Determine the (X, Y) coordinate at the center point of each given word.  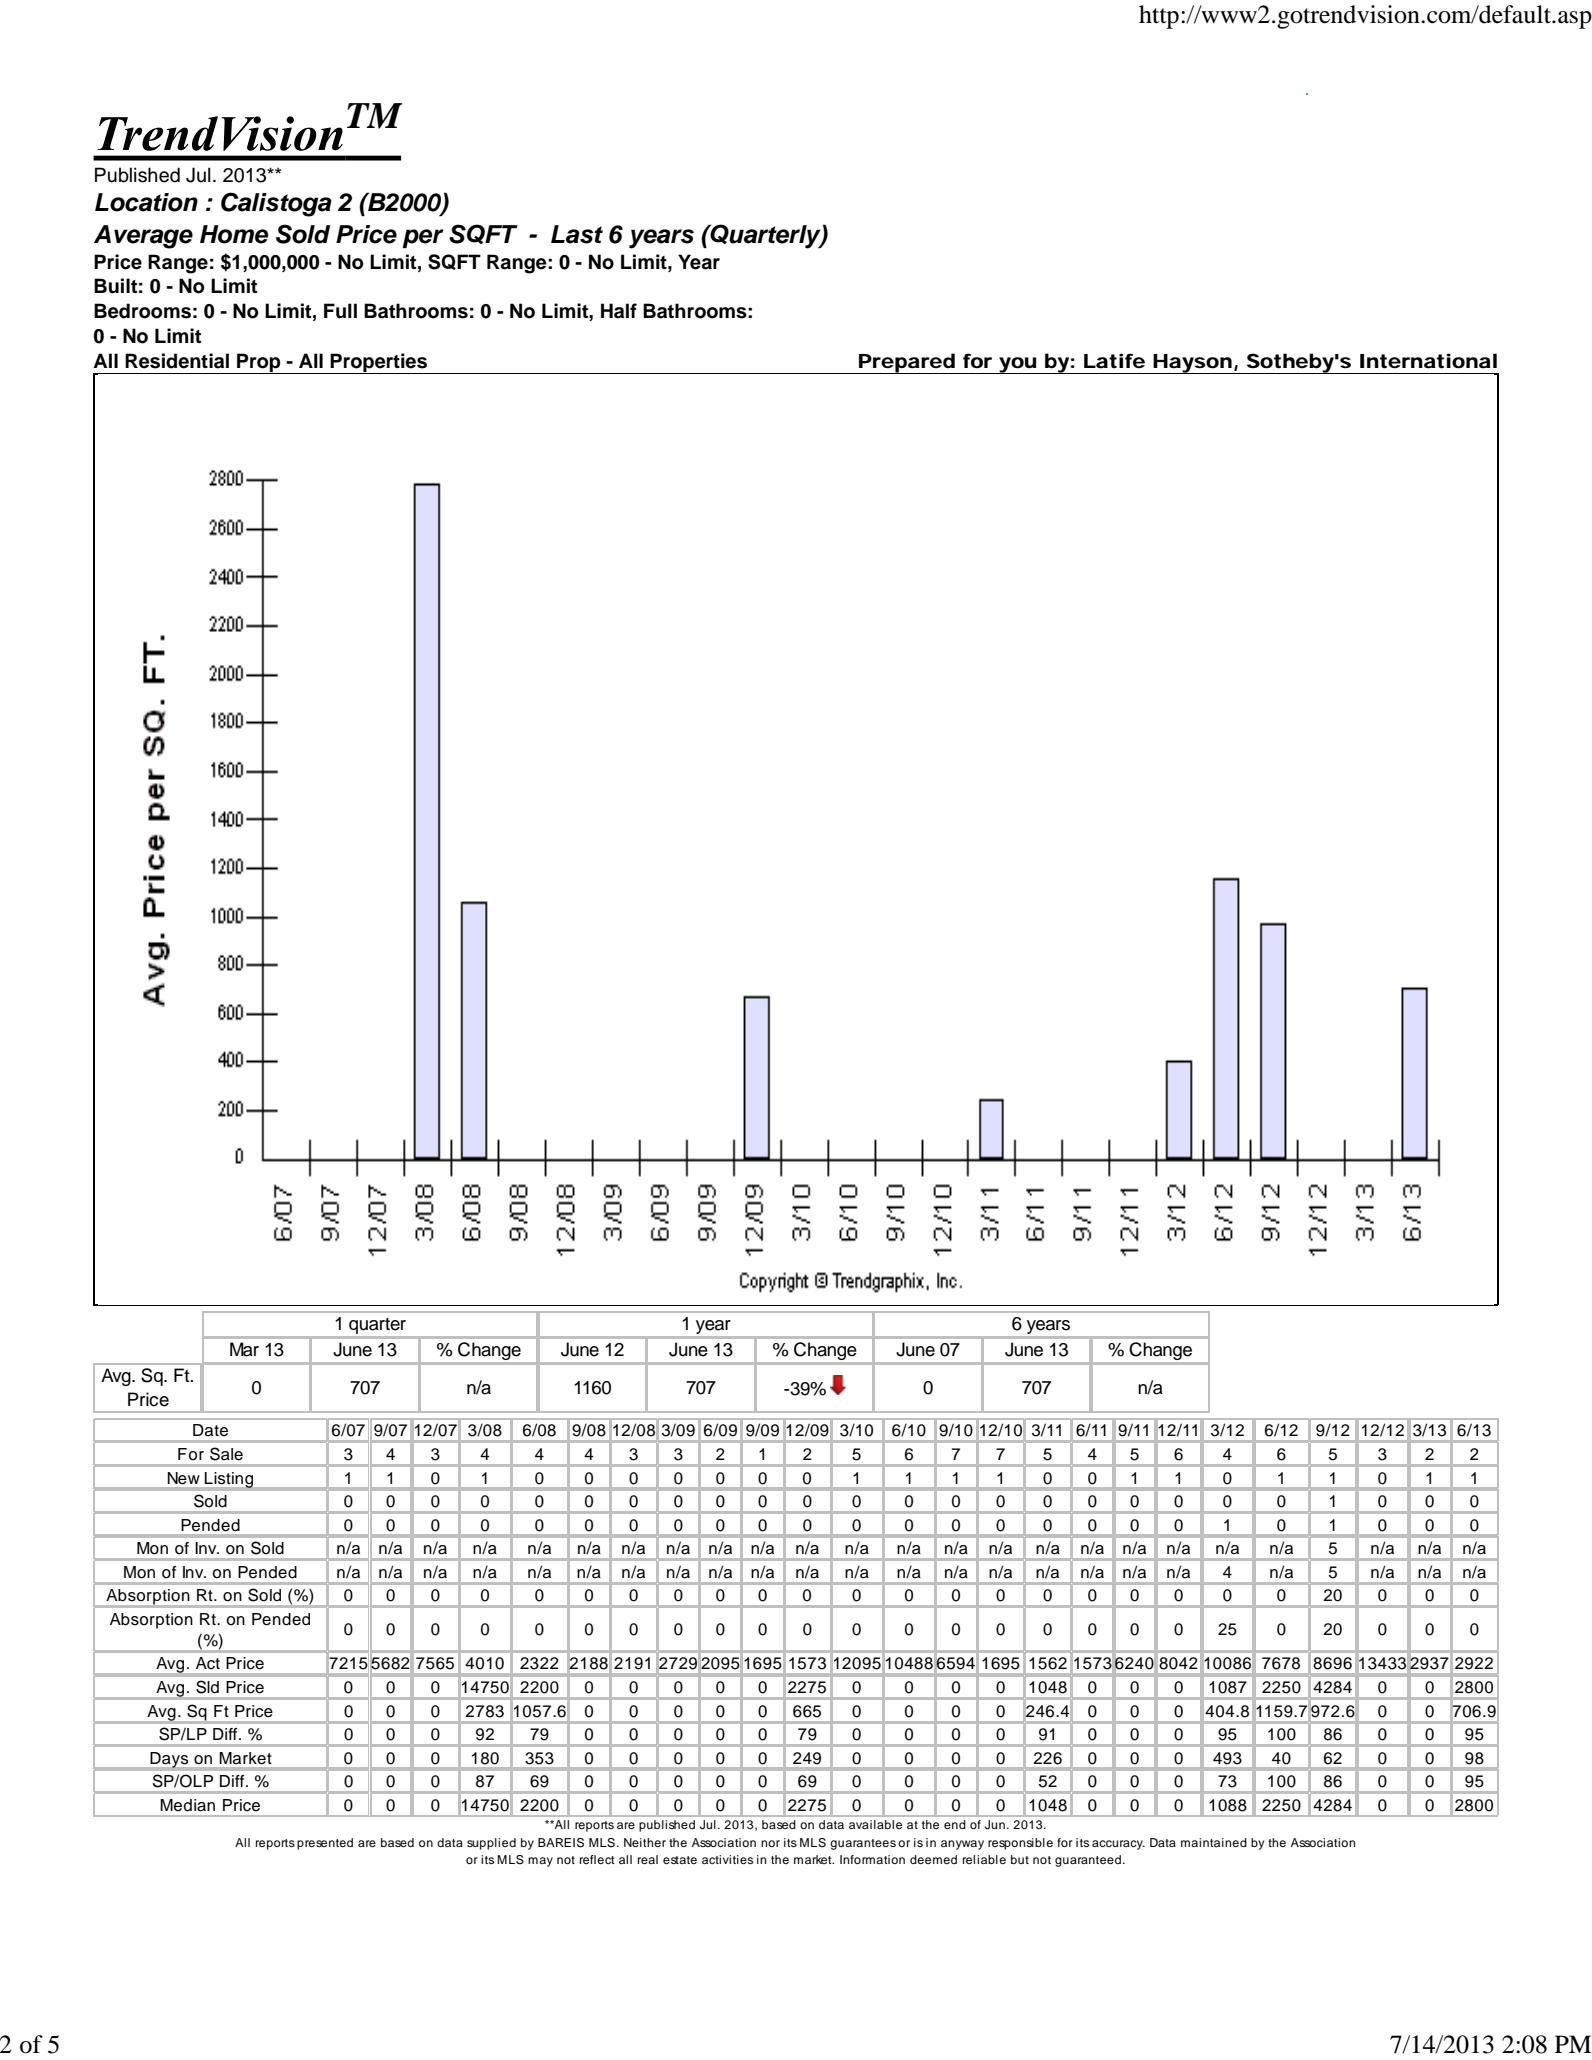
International (1428, 361)
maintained (1214, 1842)
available (875, 1824)
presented (325, 1844)
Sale (226, 1454)
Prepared (908, 363)
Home (234, 234)
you (1019, 365)
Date (210, 1430)
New (184, 1478)
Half (619, 311)
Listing (229, 1481)
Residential (177, 361)
